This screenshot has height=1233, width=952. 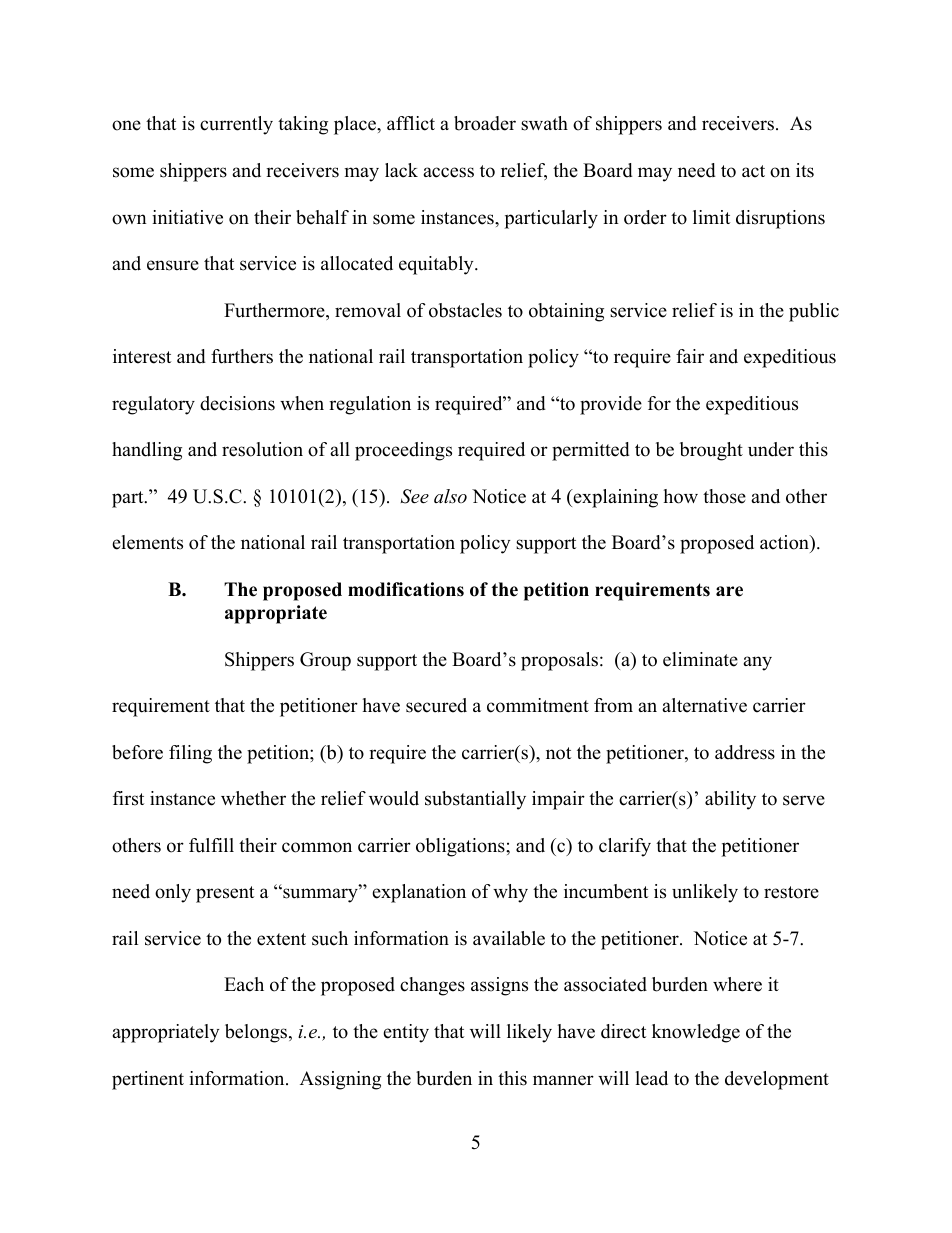 I want to click on access, so click(x=448, y=172).
